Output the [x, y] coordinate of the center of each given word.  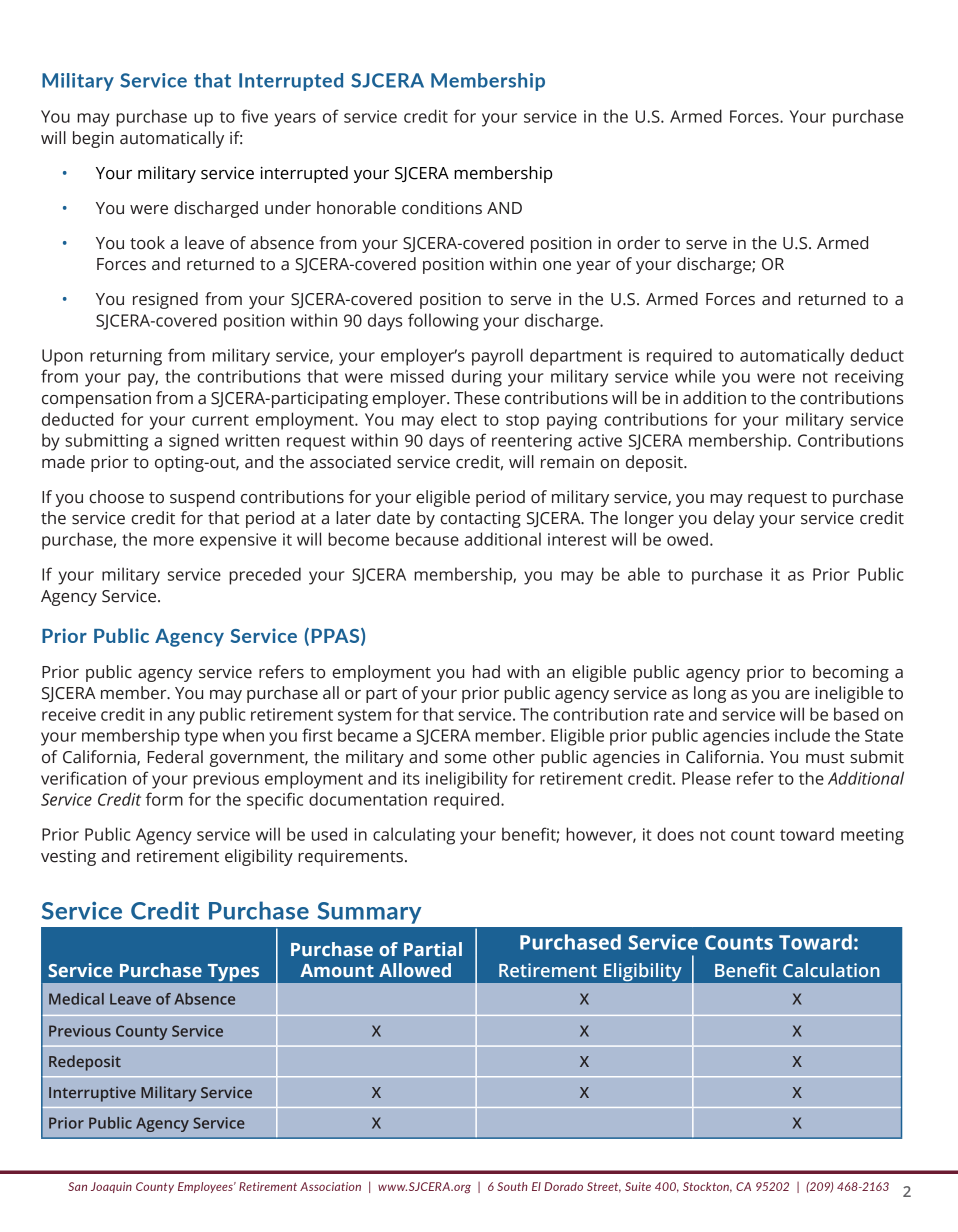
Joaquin [111, 1187]
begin [93, 139]
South [512, 1186]
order [638, 243]
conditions [442, 208]
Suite [638, 1186]
